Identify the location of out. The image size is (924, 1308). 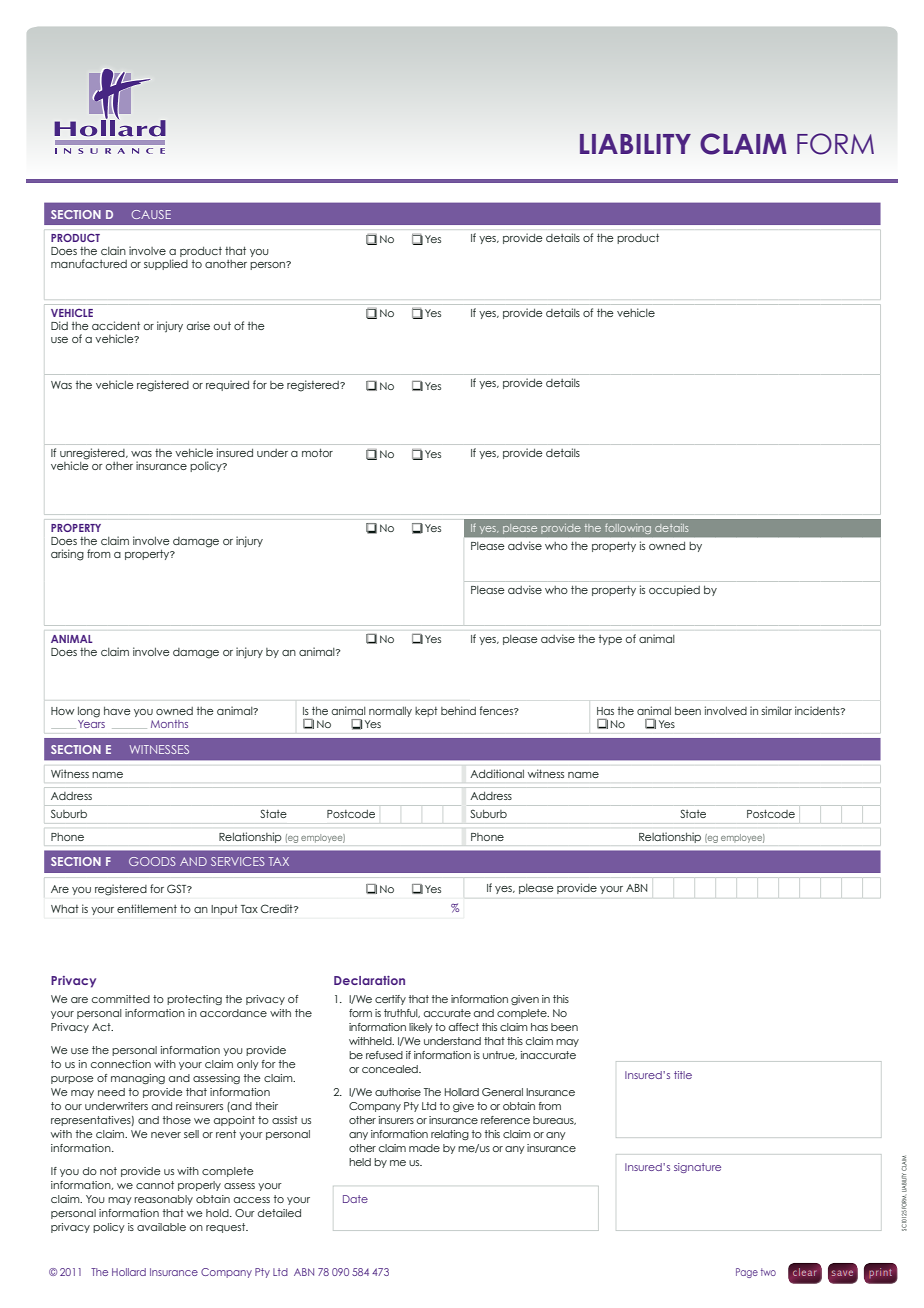
(222, 326).
